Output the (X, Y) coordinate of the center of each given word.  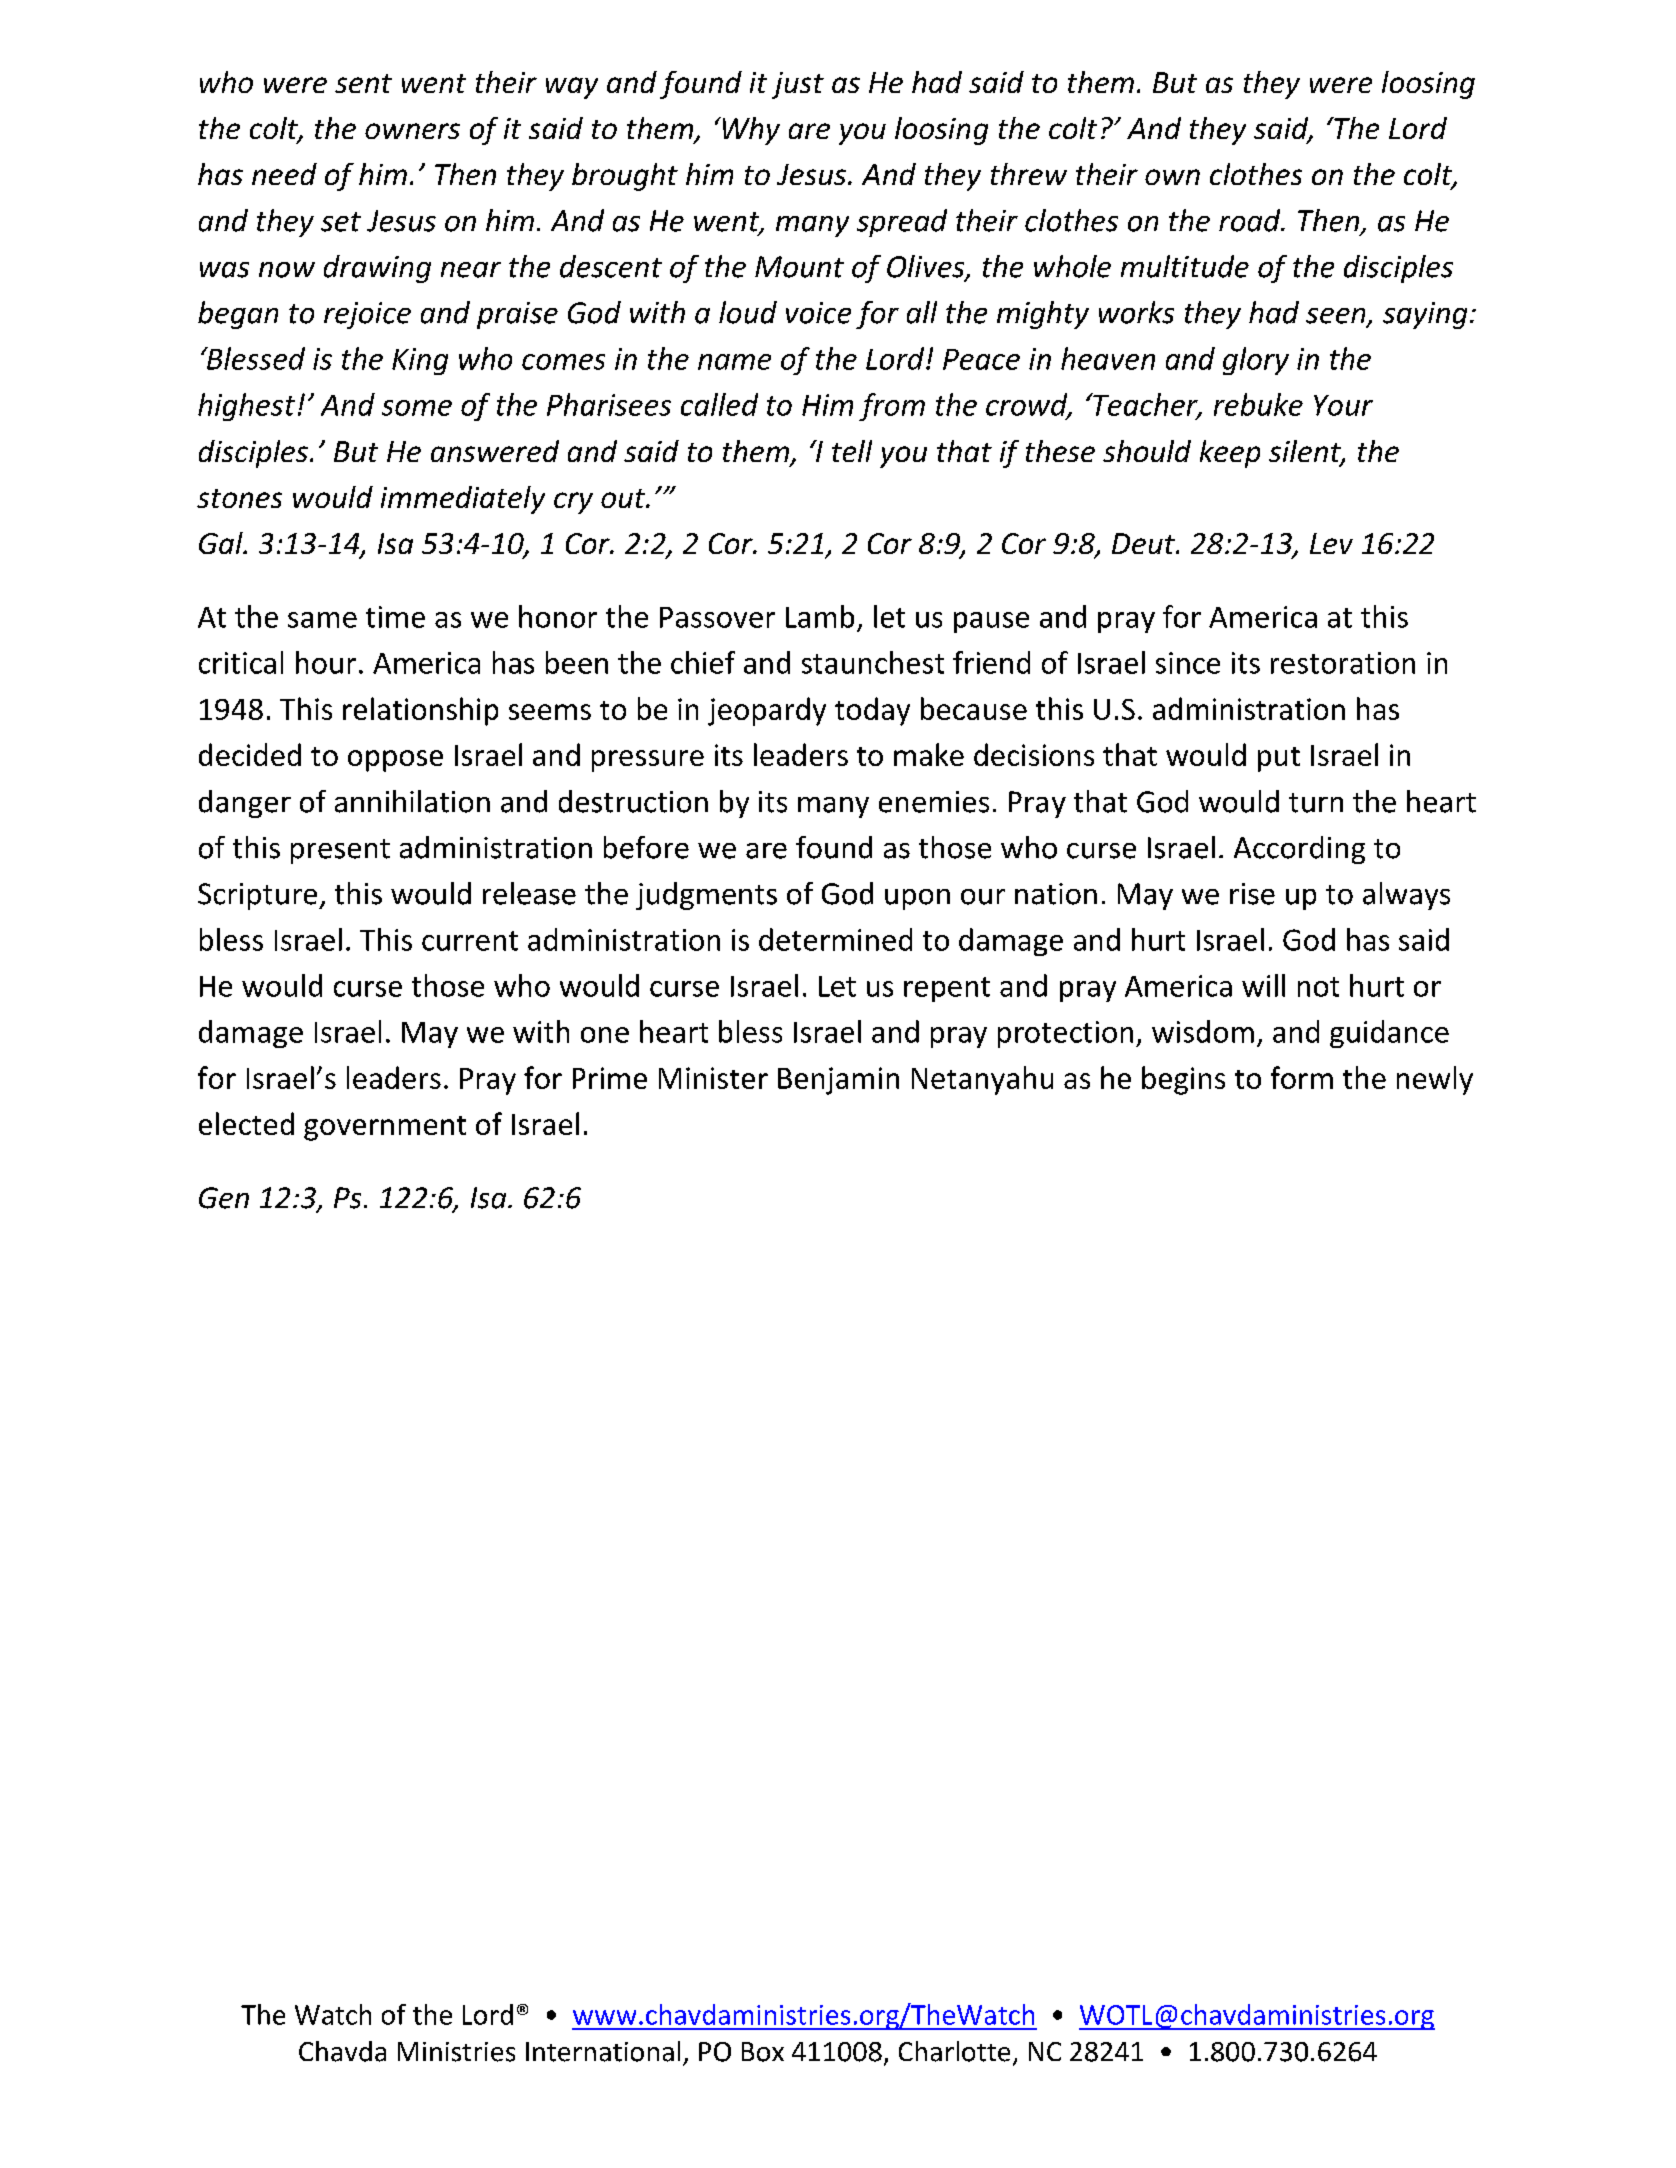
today (872, 711)
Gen (224, 1198)
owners (412, 131)
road (1251, 220)
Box (763, 2052)
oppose (395, 761)
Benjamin (838, 1081)
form (1302, 1077)
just (798, 85)
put (1279, 759)
